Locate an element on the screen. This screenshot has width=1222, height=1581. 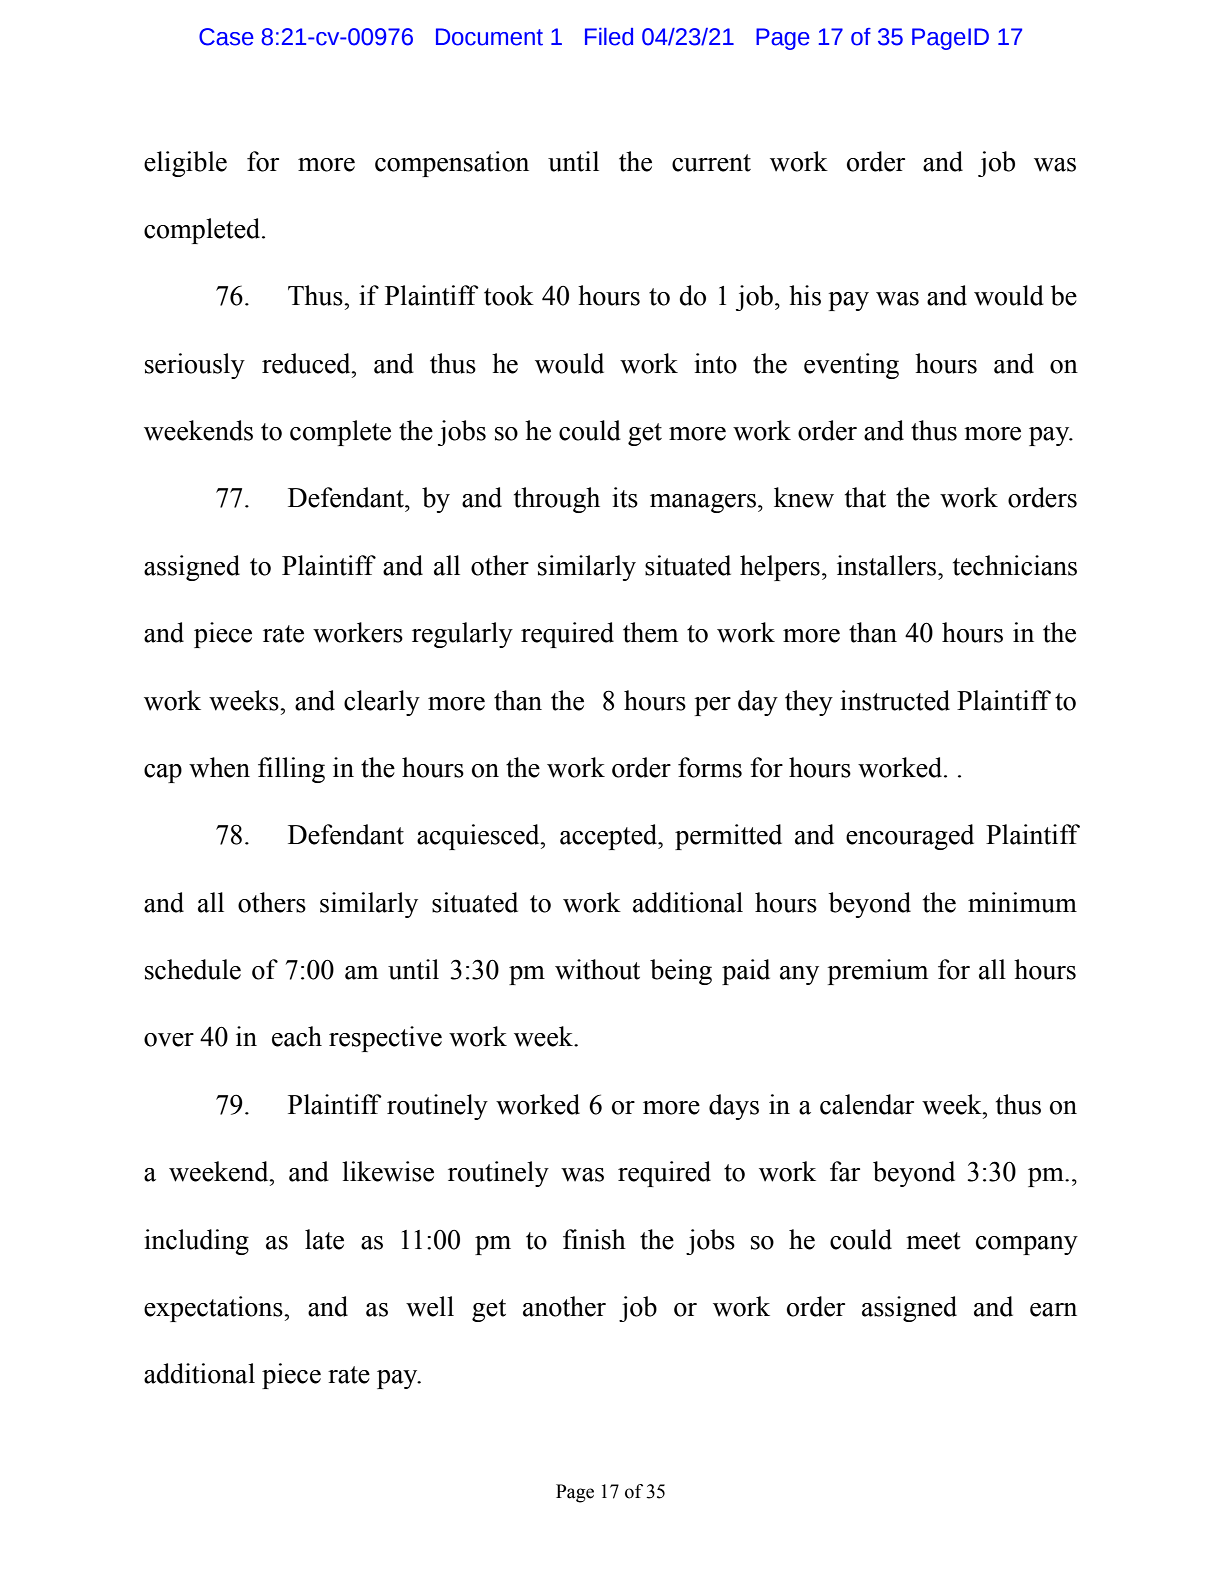
them is located at coordinates (650, 632).
